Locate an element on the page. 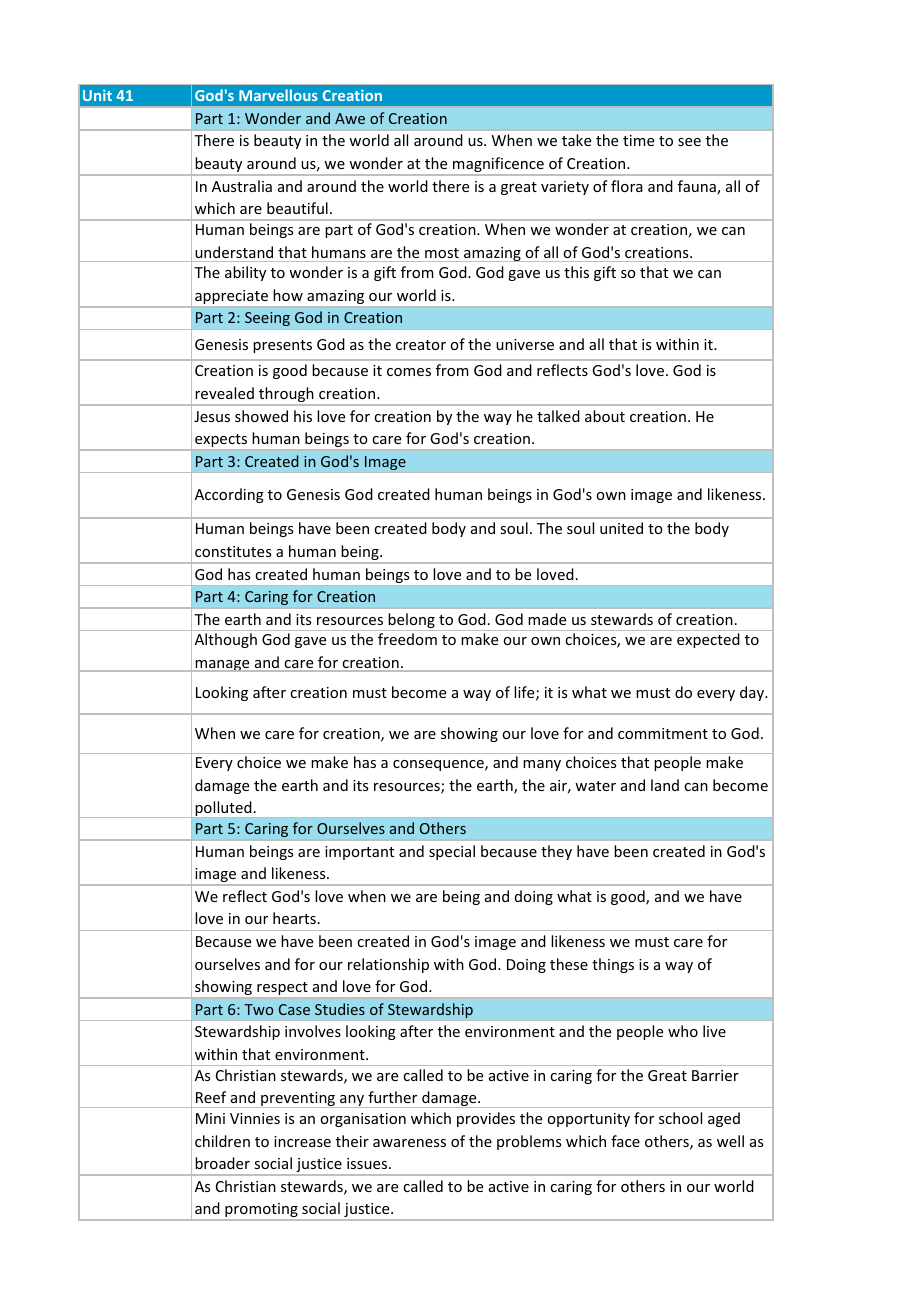 The width and height of the image is (924, 1308). well is located at coordinates (730, 1141).
